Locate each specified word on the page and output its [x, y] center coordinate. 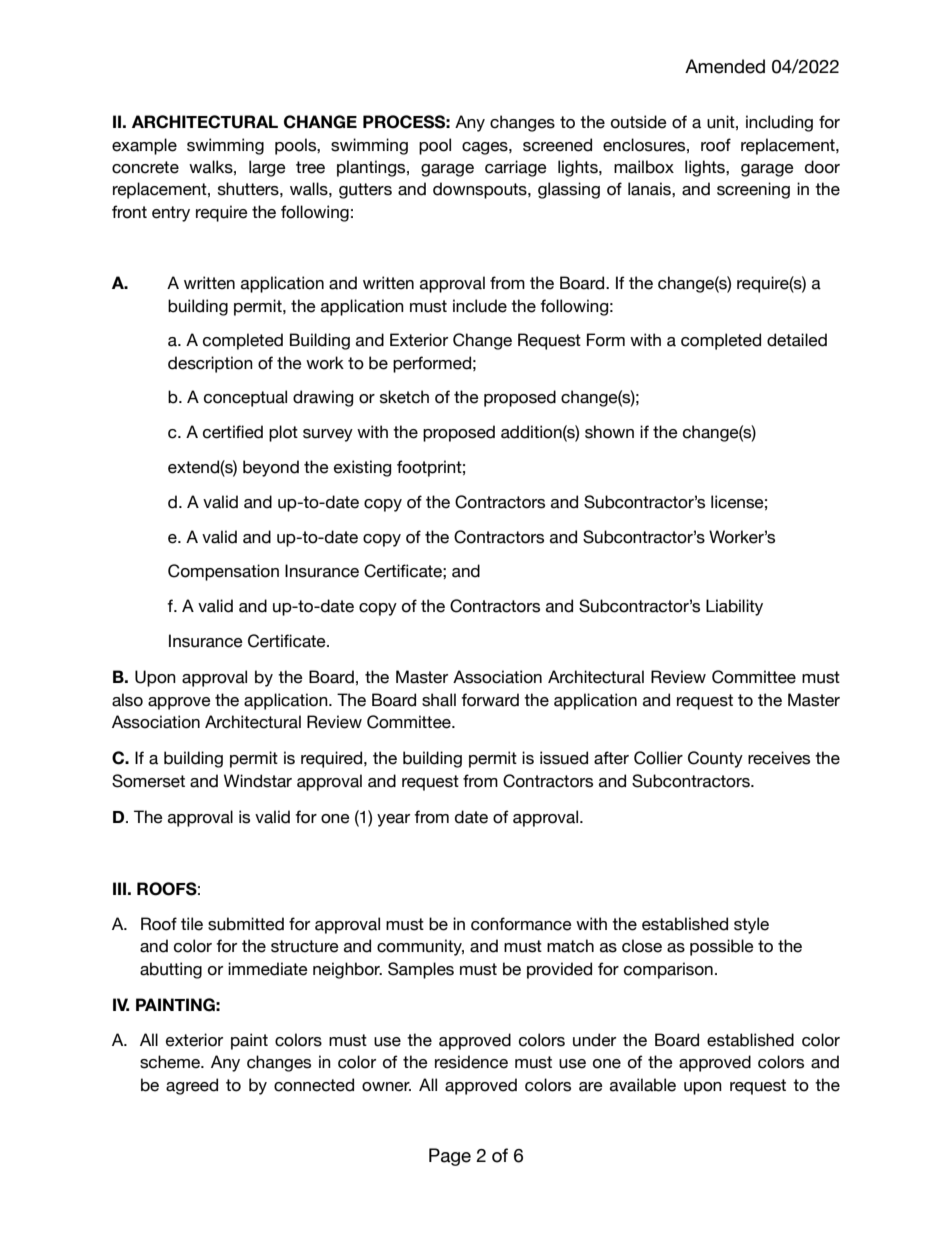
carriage [516, 168]
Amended [725, 66]
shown [609, 432]
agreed [192, 1086]
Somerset [148, 781]
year [393, 820]
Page [450, 1157]
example [144, 146]
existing [362, 468]
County [715, 759]
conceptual [245, 398]
